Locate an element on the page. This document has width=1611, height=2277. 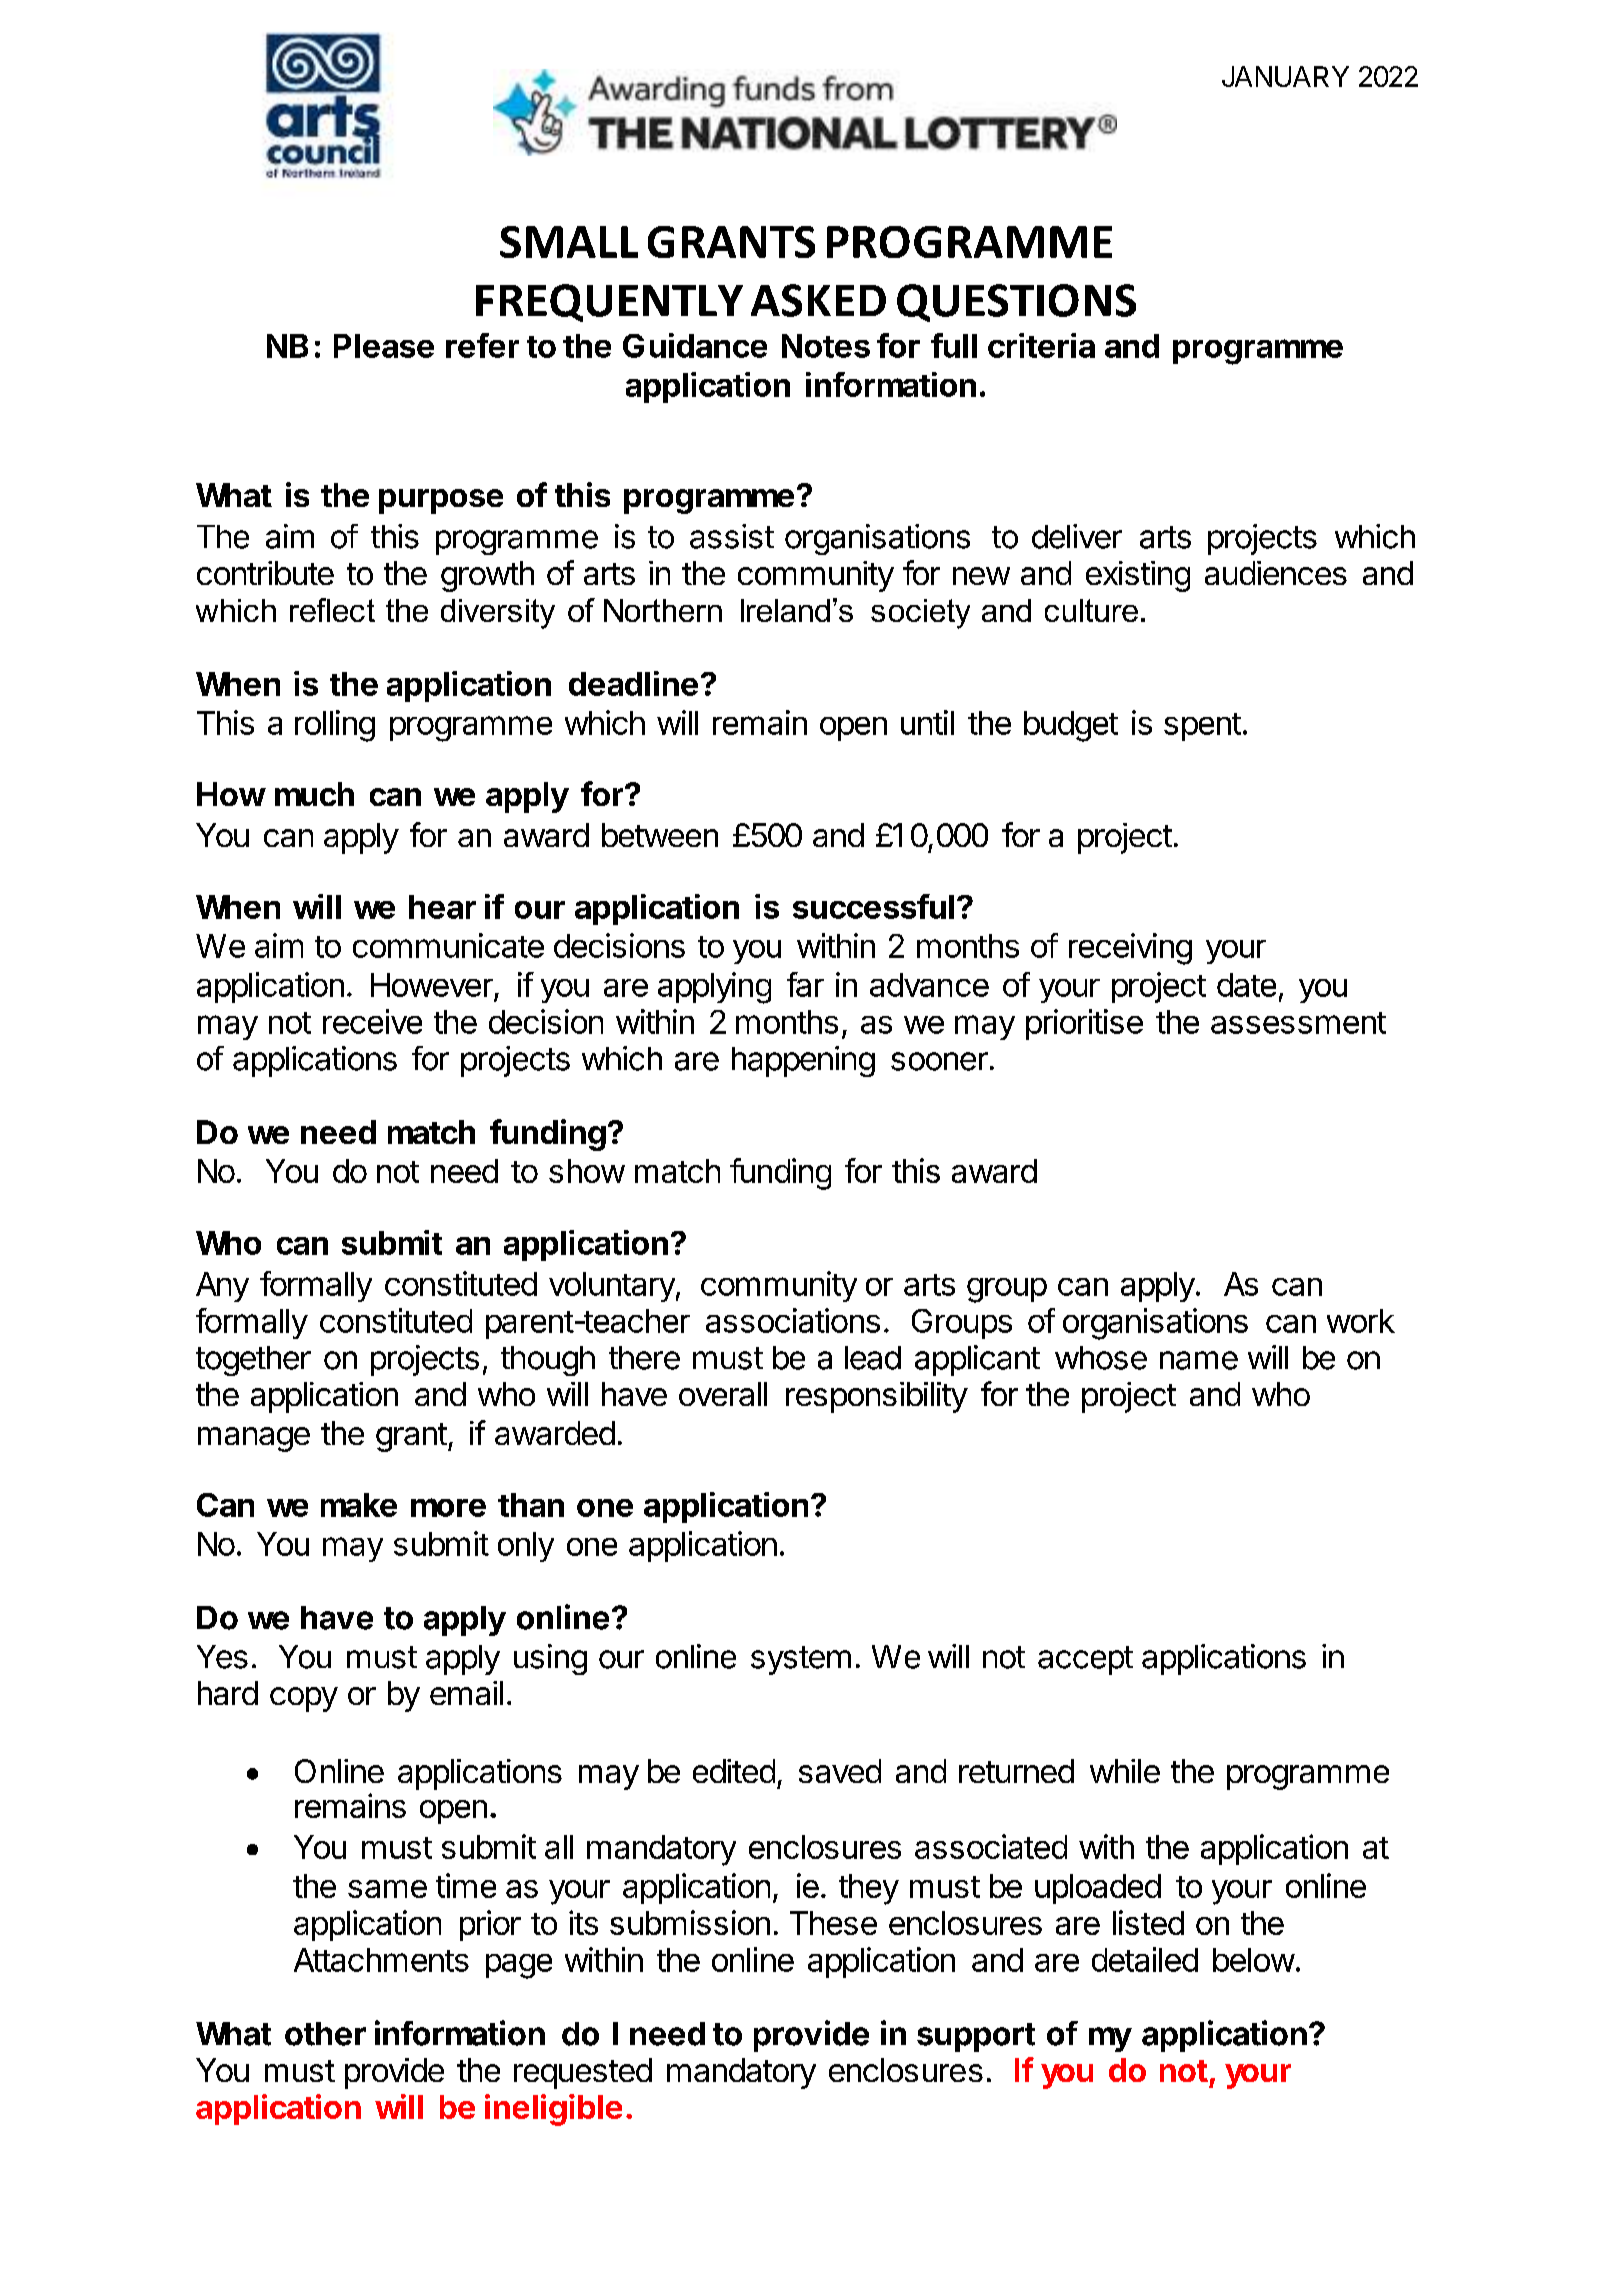
assessment is located at coordinates (1298, 1023).
